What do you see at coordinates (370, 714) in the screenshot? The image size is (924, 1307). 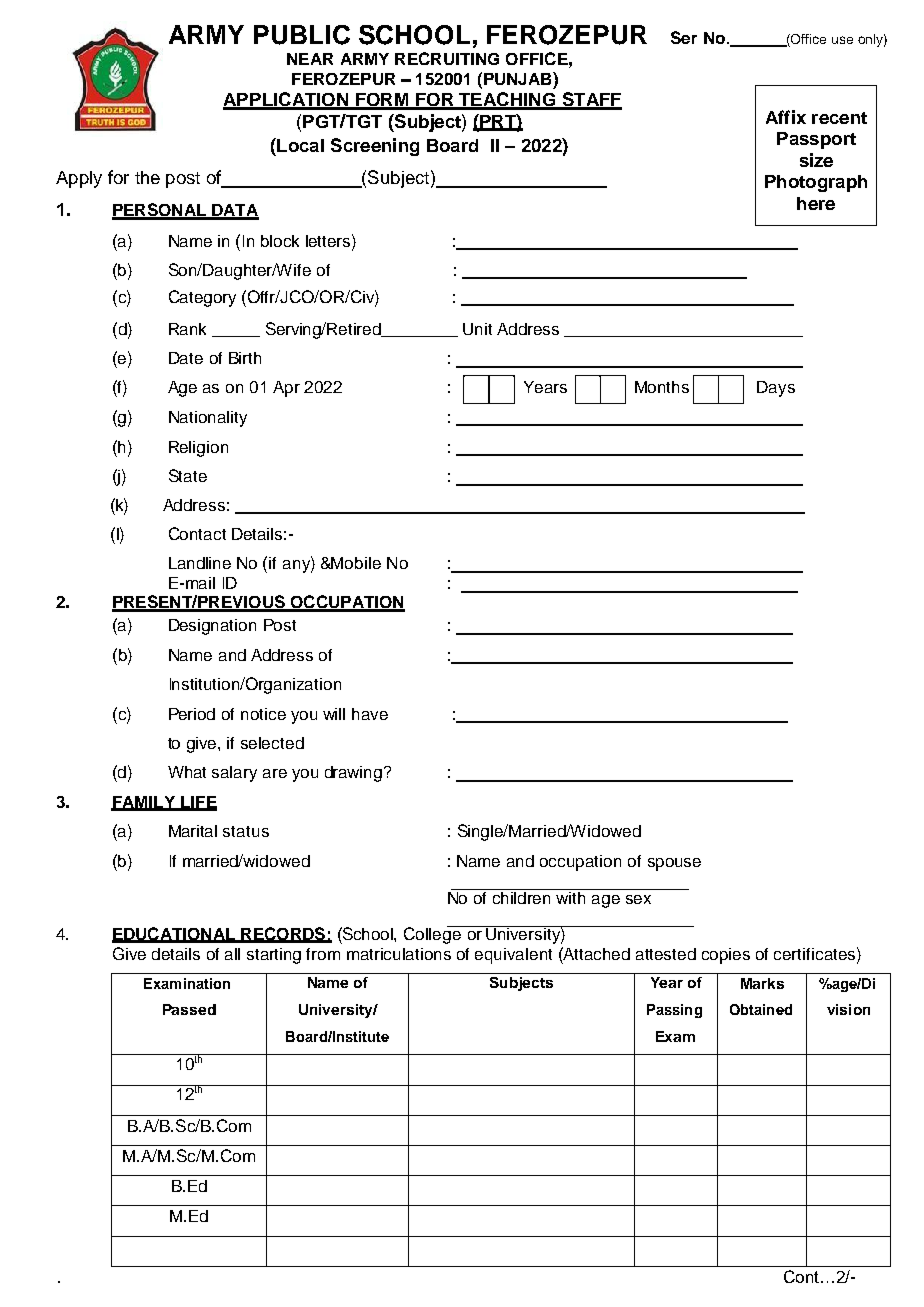 I see `have` at bounding box center [370, 714].
